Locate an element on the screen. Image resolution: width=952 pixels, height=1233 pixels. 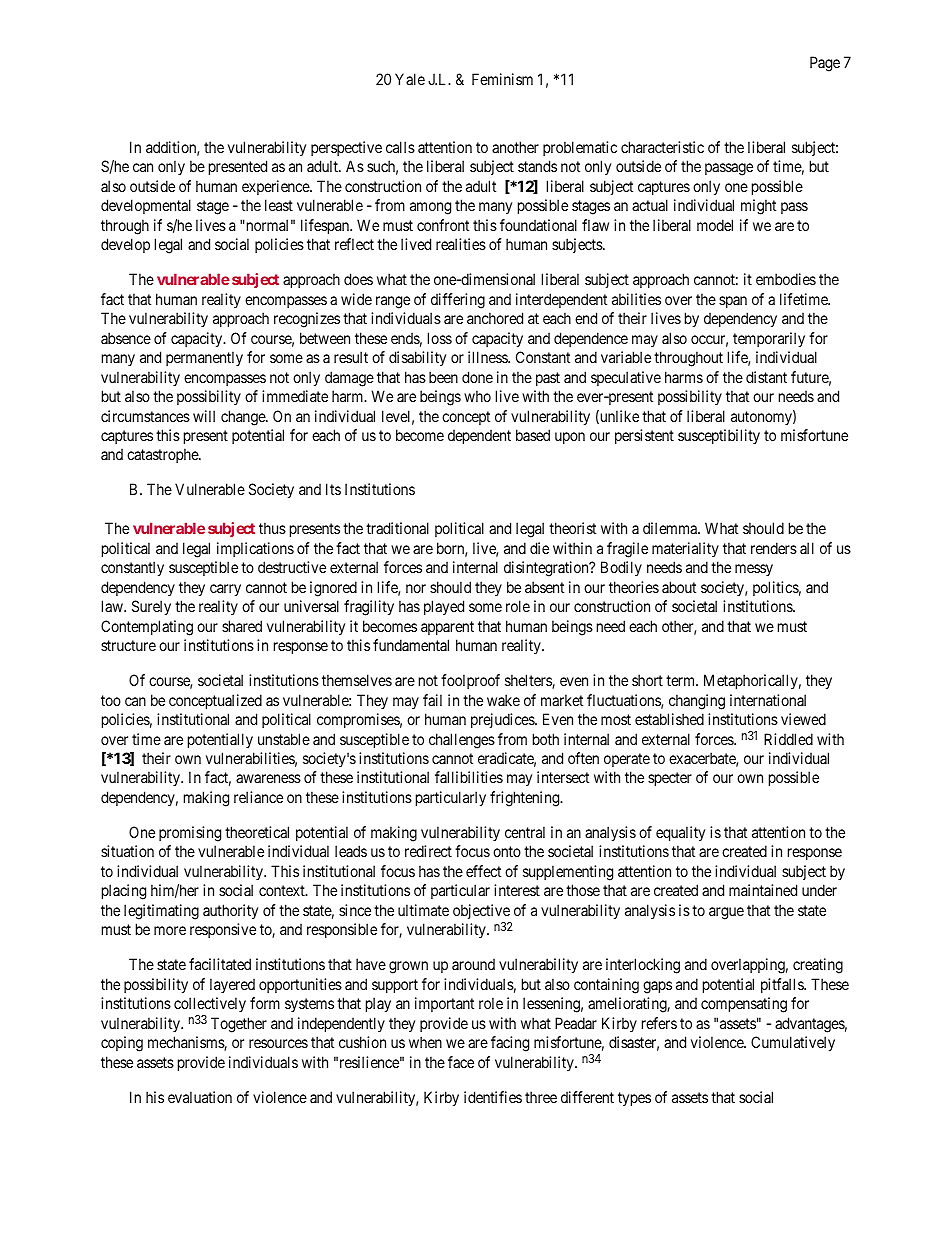
Feminism is located at coordinates (502, 79).
